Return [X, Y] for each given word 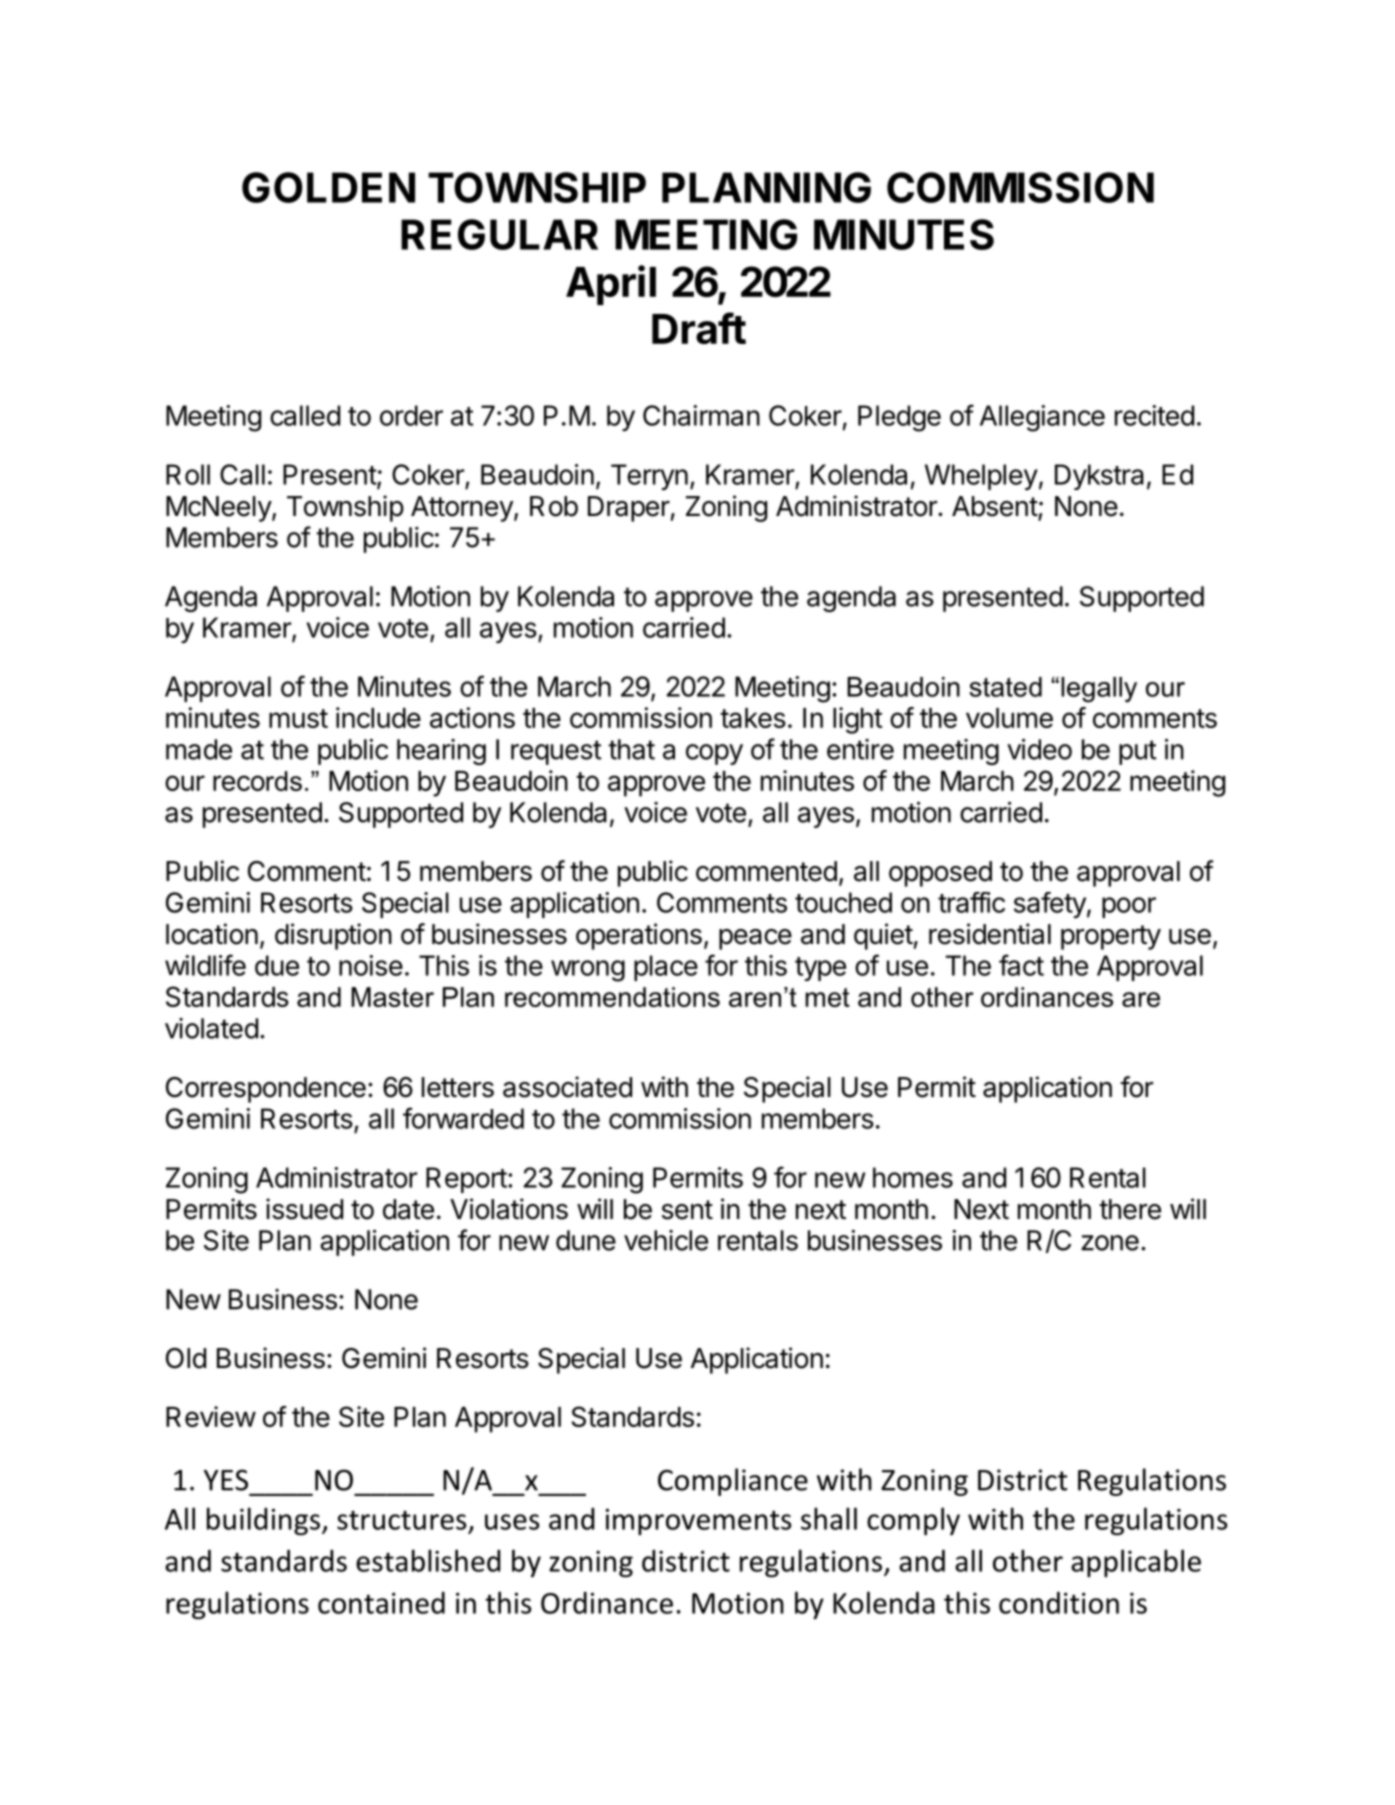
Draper [629, 509]
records [257, 781]
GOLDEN [328, 187]
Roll [188, 474]
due [277, 965]
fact [1021, 965]
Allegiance [1042, 418]
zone [1110, 1243]
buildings [263, 1521]
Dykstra [1099, 477]
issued [304, 1209]
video [1039, 749]
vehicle [666, 1240]
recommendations [612, 997]
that [631, 749]
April [611, 285]
